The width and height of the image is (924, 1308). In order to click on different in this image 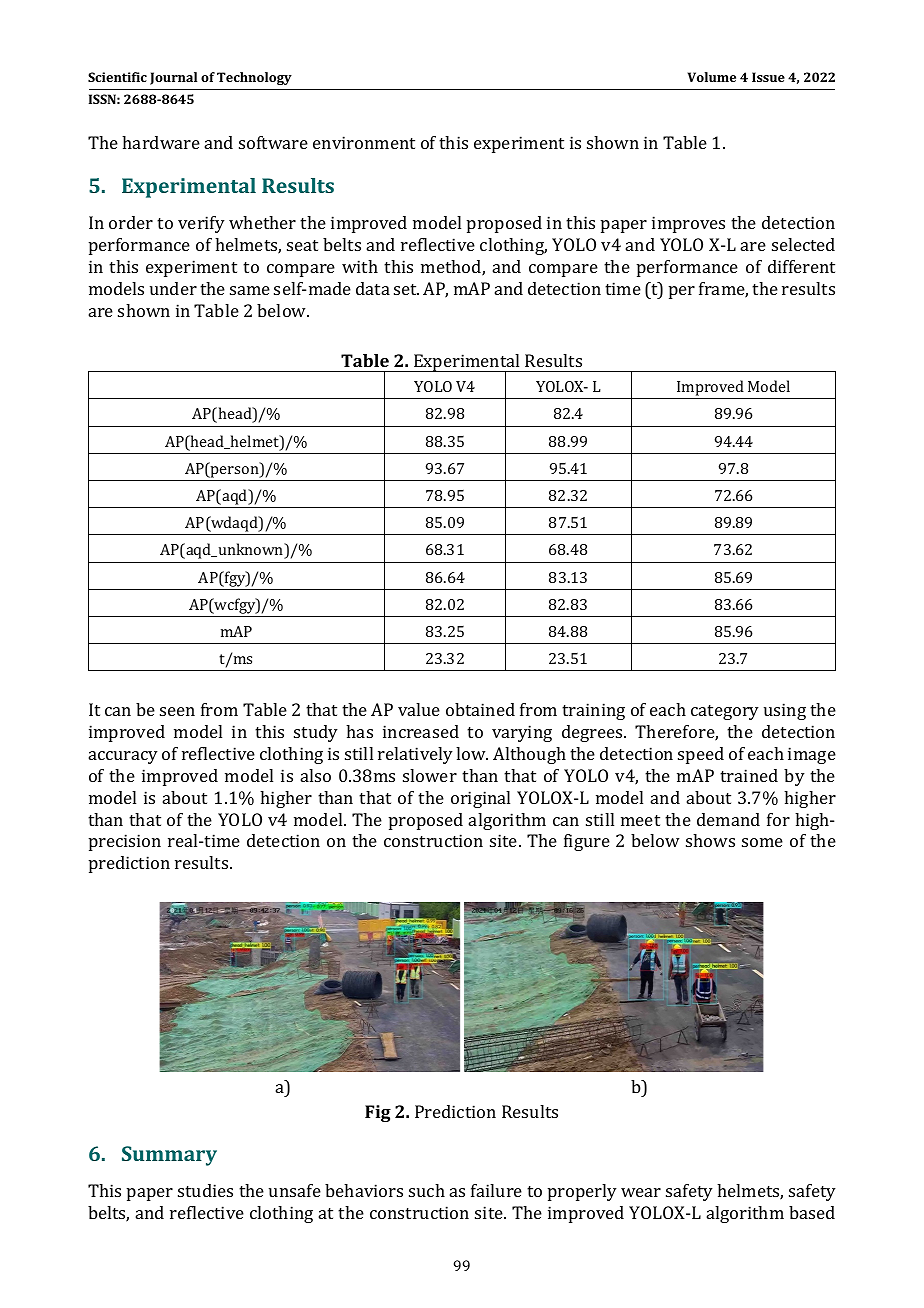, I will do `click(801, 266)`.
